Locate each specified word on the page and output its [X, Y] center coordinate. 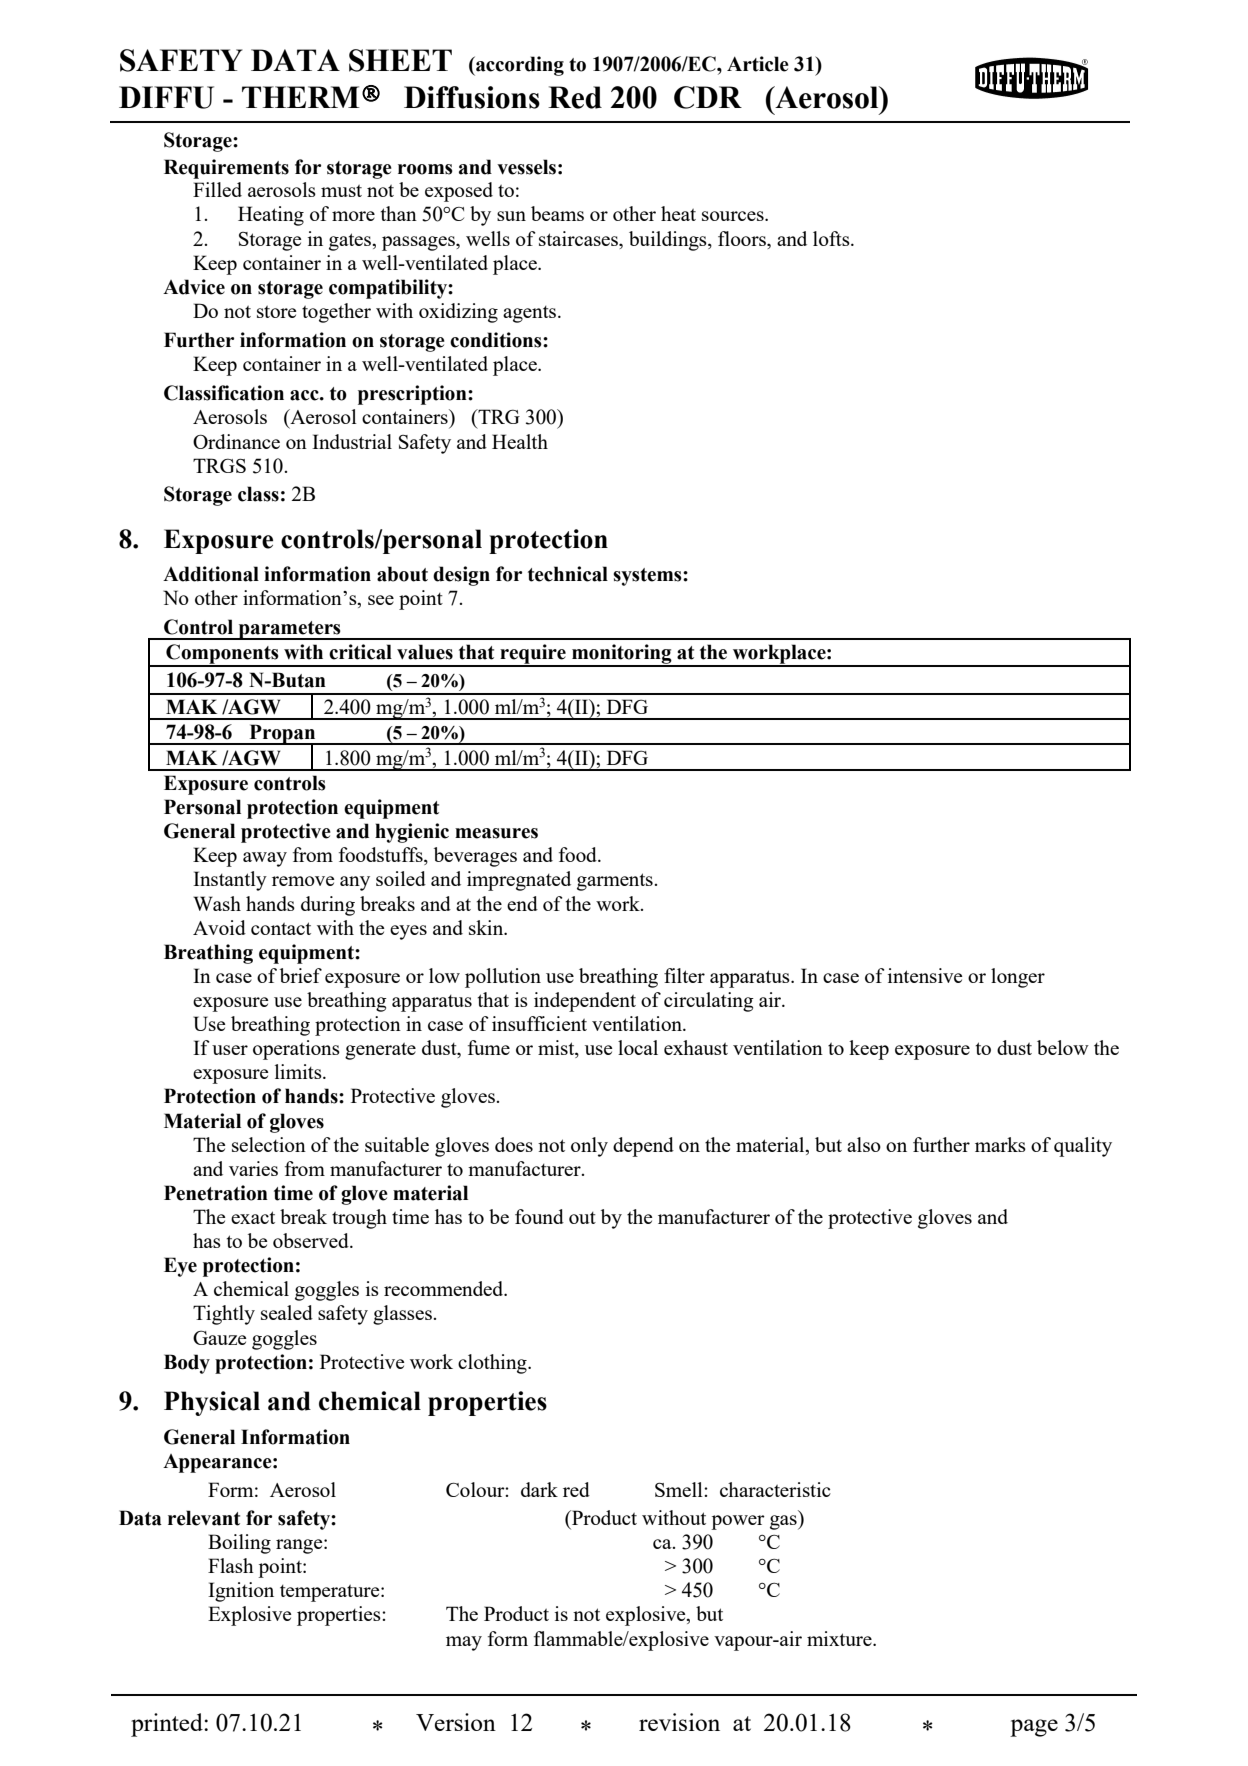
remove [303, 881]
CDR [708, 97]
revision [679, 1722]
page [1034, 1728]
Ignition [241, 1592]
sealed [287, 1312]
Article [758, 64]
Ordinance [236, 441]
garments [616, 882]
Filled [217, 189]
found [539, 1216]
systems [648, 577]
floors [743, 238]
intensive [925, 975]
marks [1000, 1144]
